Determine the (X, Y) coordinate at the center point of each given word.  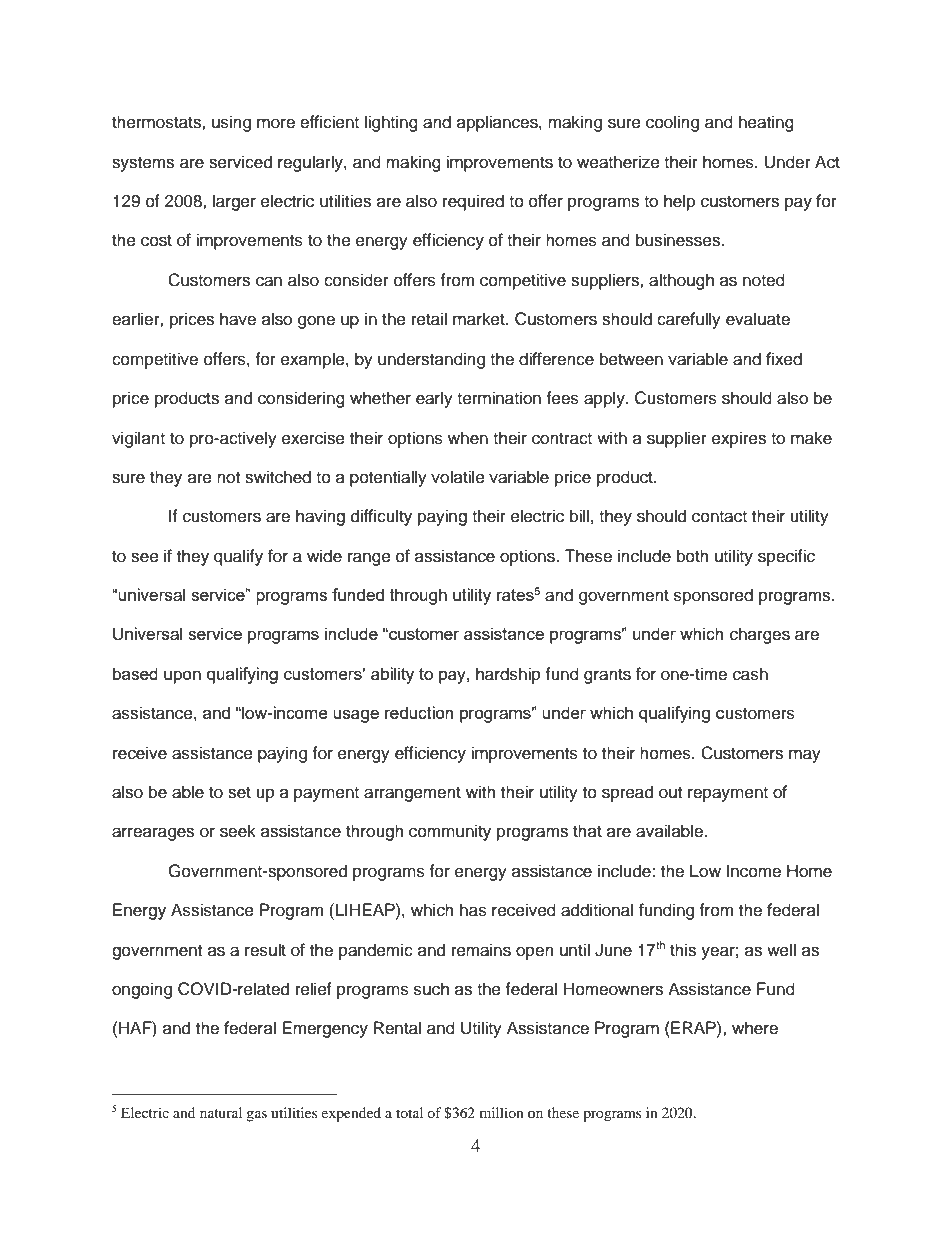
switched (278, 477)
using (231, 123)
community (450, 832)
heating (766, 123)
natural (221, 1112)
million (502, 1112)
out (670, 793)
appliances (498, 123)
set (239, 793)
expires (739, 439)
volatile (458, 477)
